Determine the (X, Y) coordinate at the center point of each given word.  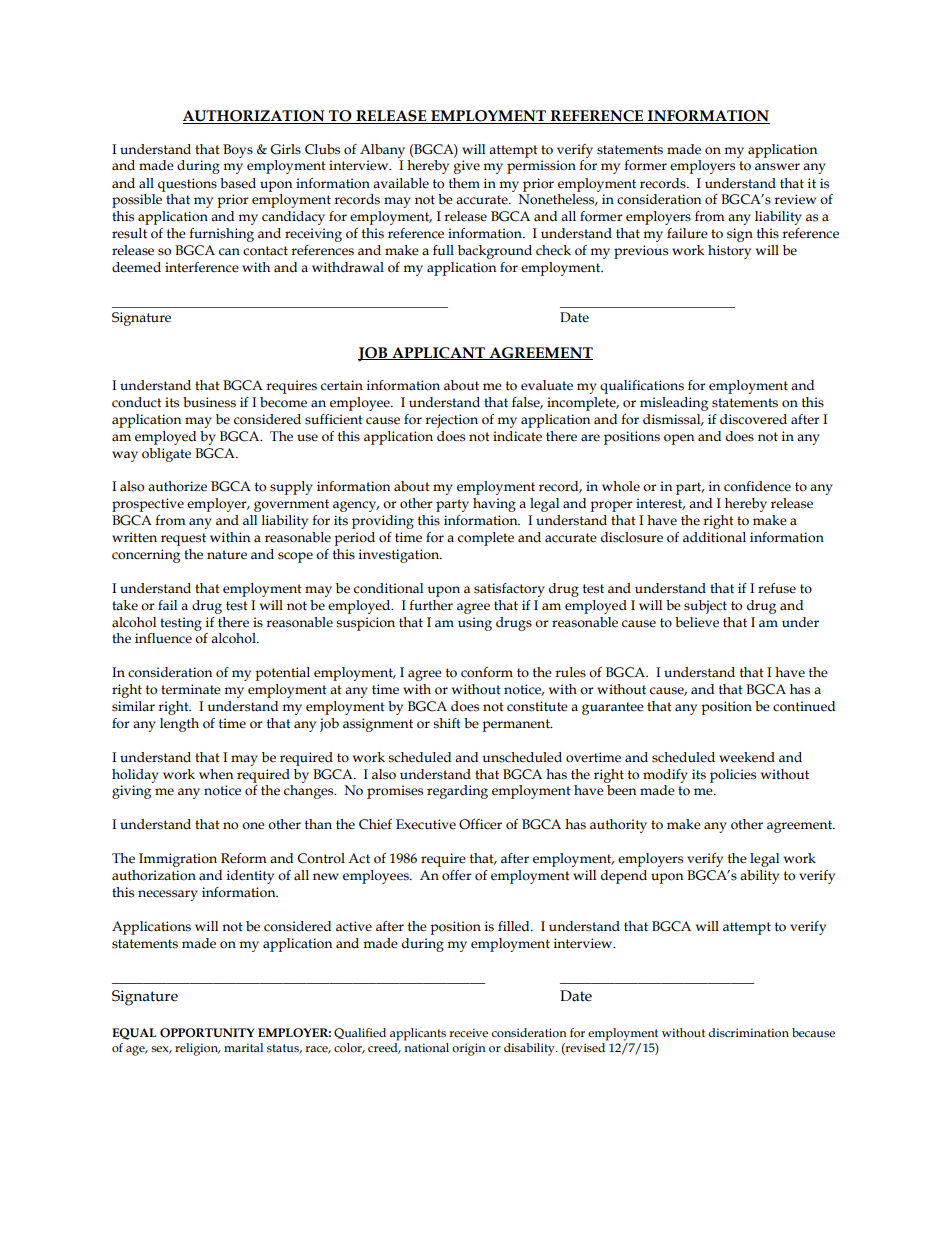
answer (777, 167)
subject (705, 607)
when (216, 774)
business (209, 402)
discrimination (748, 1032)
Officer (480, 824)
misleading (674, 404)
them (464, 183)
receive (468, 1032)
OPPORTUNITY (207, 1033)
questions (187, 185)
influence (163, 638)
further (431, 605)
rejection (451, 421)
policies (733, 776)
